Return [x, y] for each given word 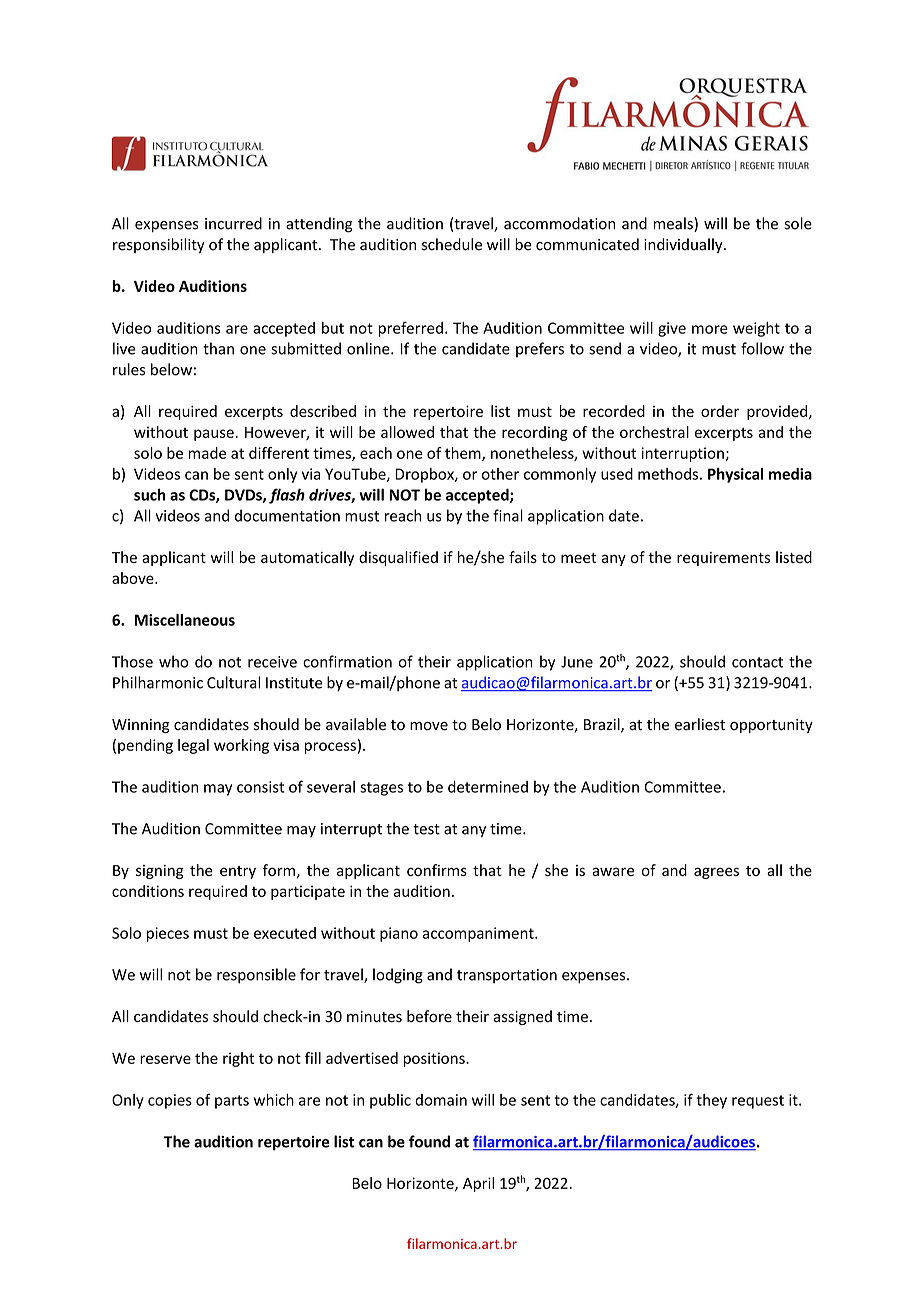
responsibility [159, 245]
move [429, 726]
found [429, 1141]
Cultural [234, 682]
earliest [700, 724]
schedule [452, 244]
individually [684, 245]
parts [232, 1102]
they [711, 1101]
